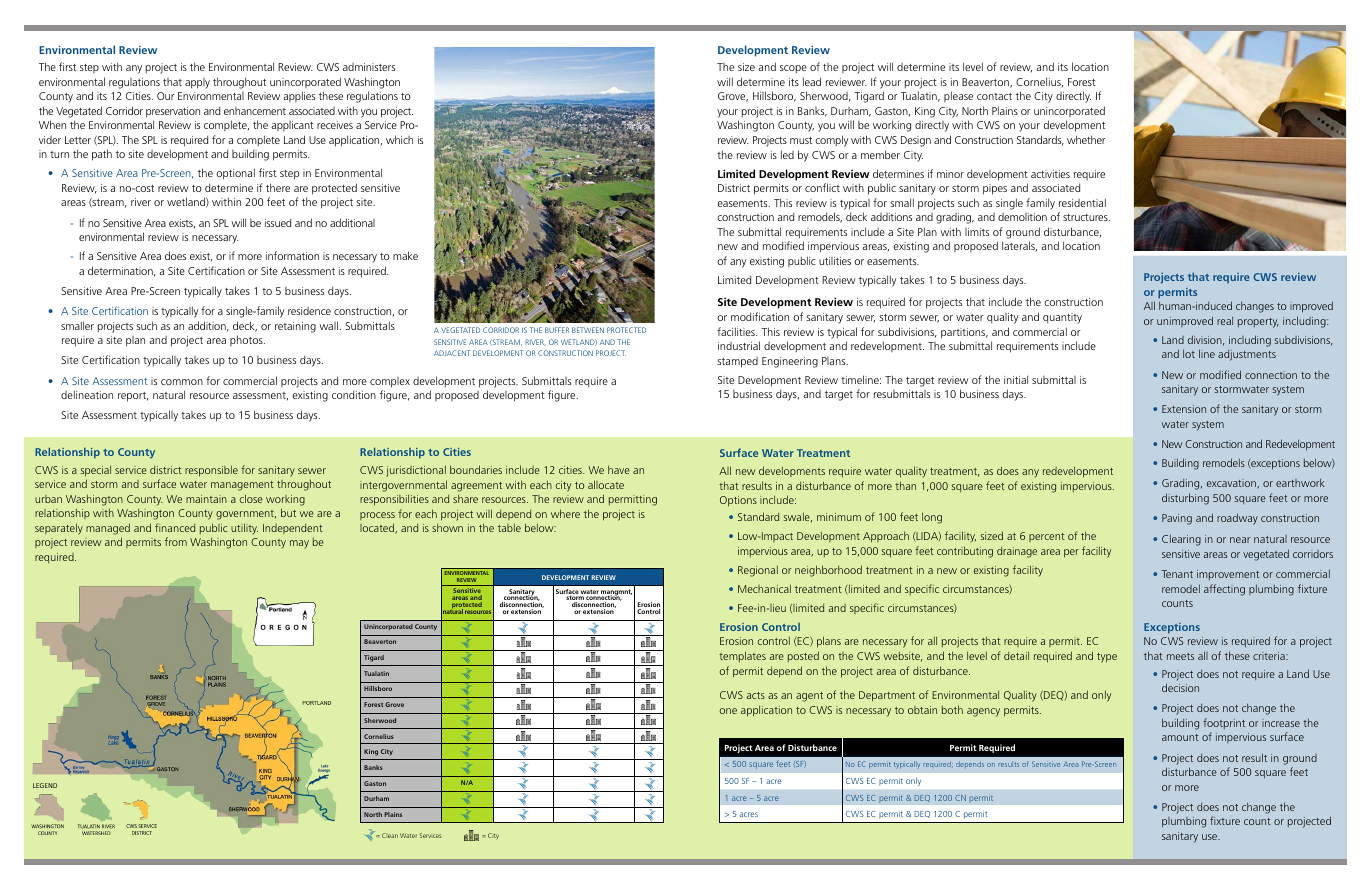 The width and height of the screenshot is (1372, 887). I want to click on information, so click(292, 255).
